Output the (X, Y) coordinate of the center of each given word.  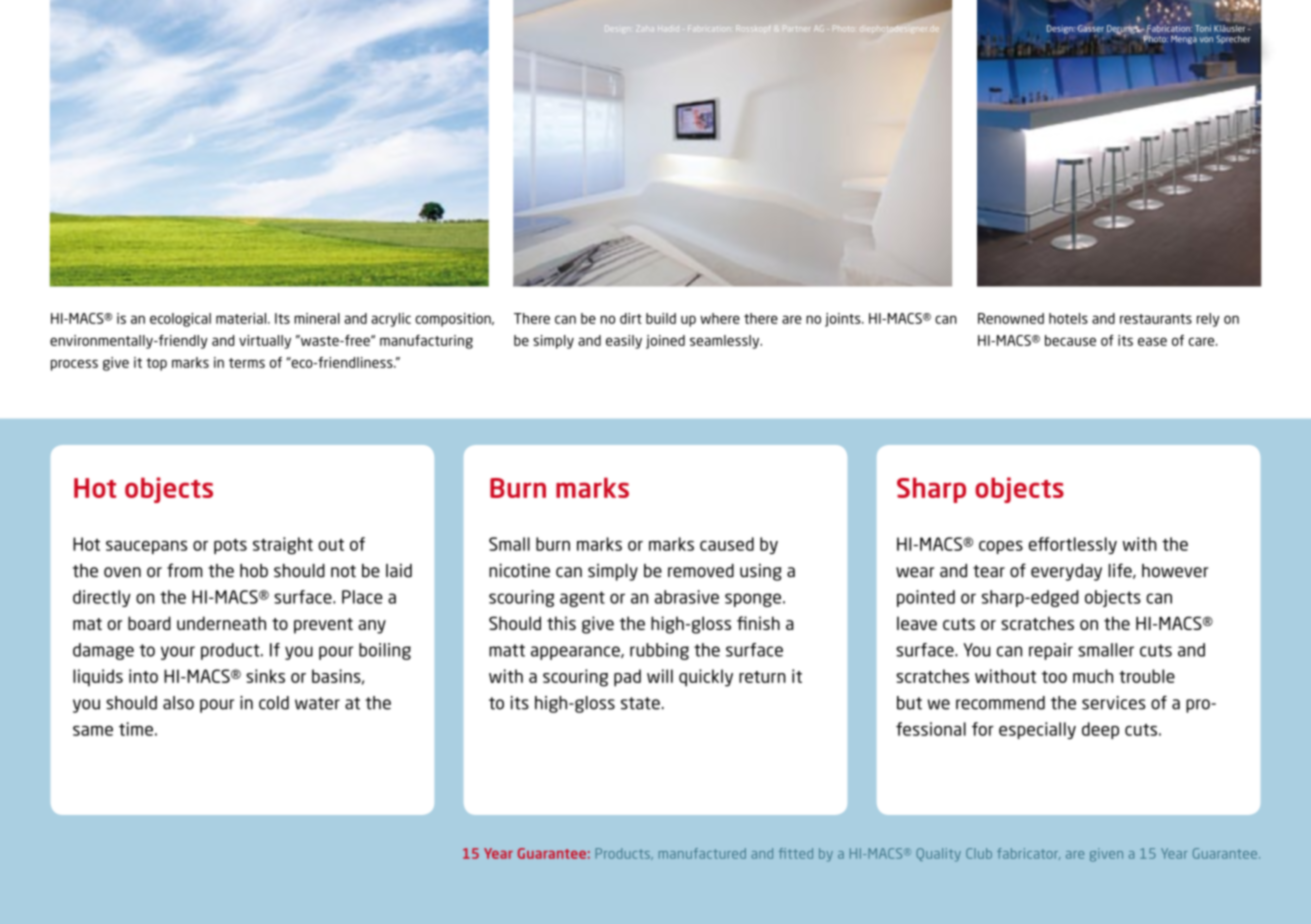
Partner (796, 28)
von (1206, 40)
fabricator (1028, 854)
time (136, 729)
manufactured (702, 853)
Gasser (1091, 28)
